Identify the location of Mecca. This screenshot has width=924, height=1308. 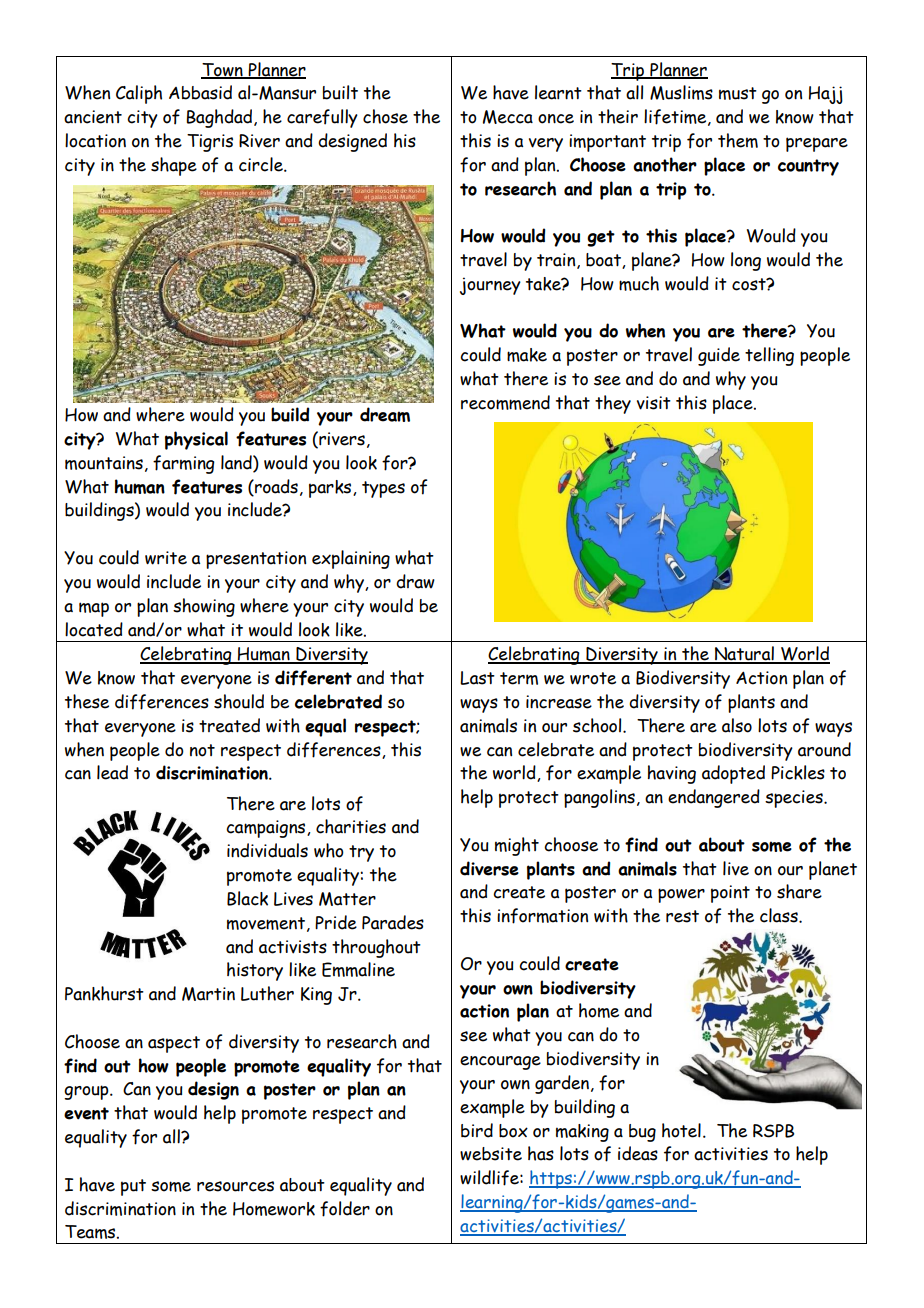
(508, 117).
